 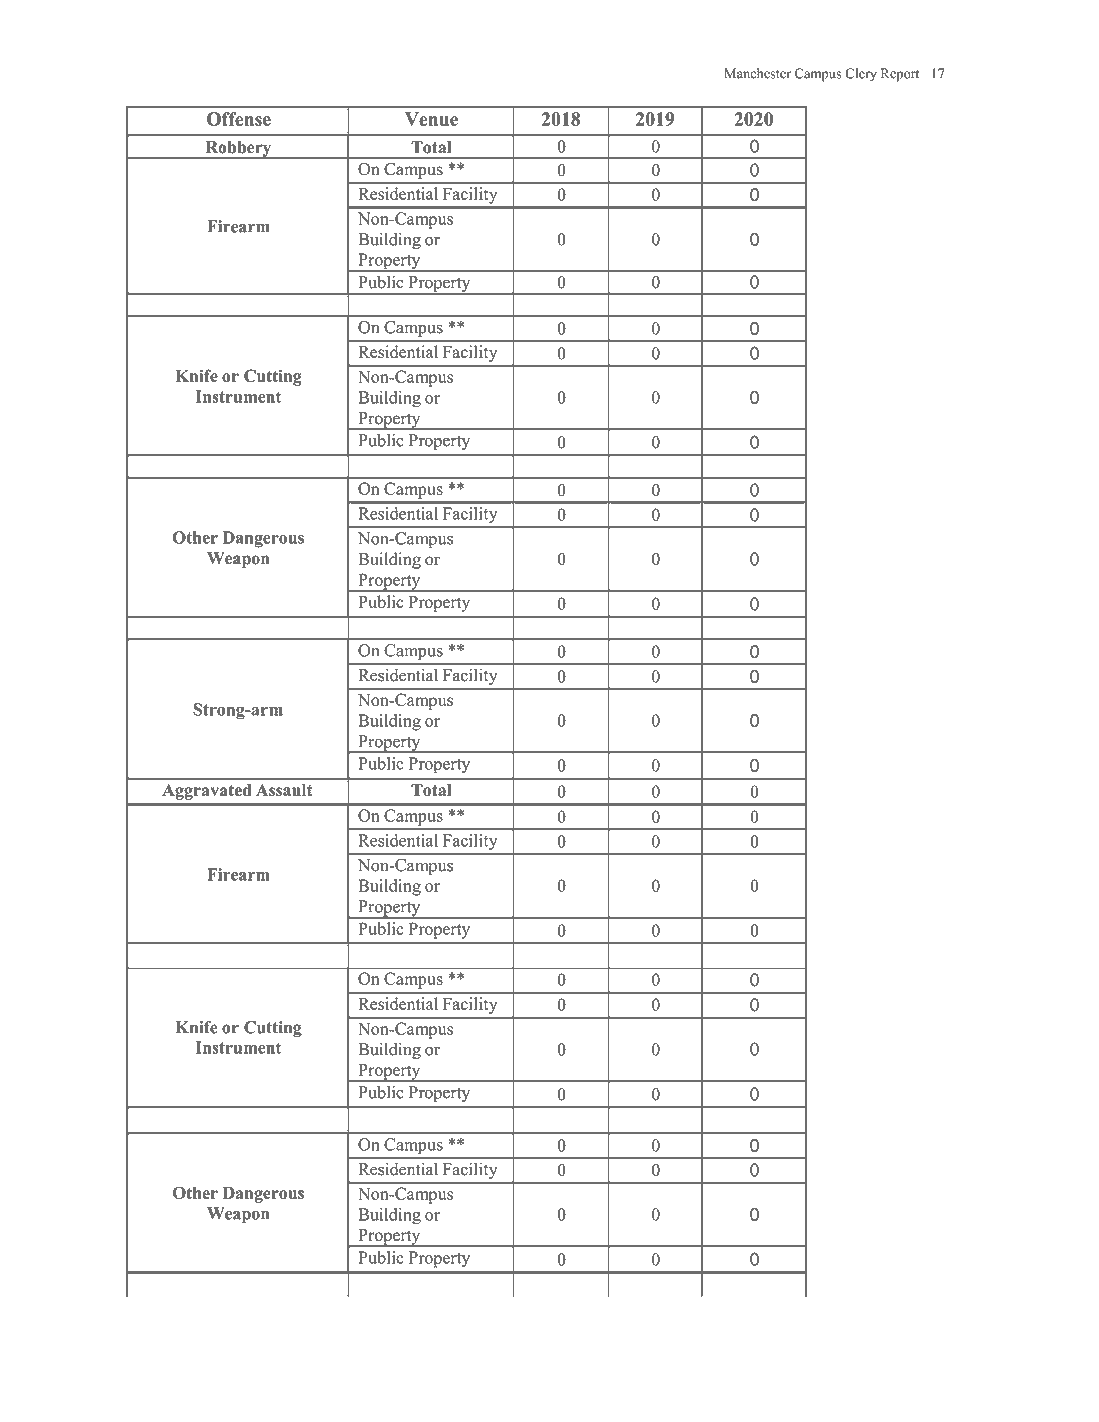 What do you see at coordinates (207, 792) in the page?
I see `Aggravated` at bounding box center [207, 792].
